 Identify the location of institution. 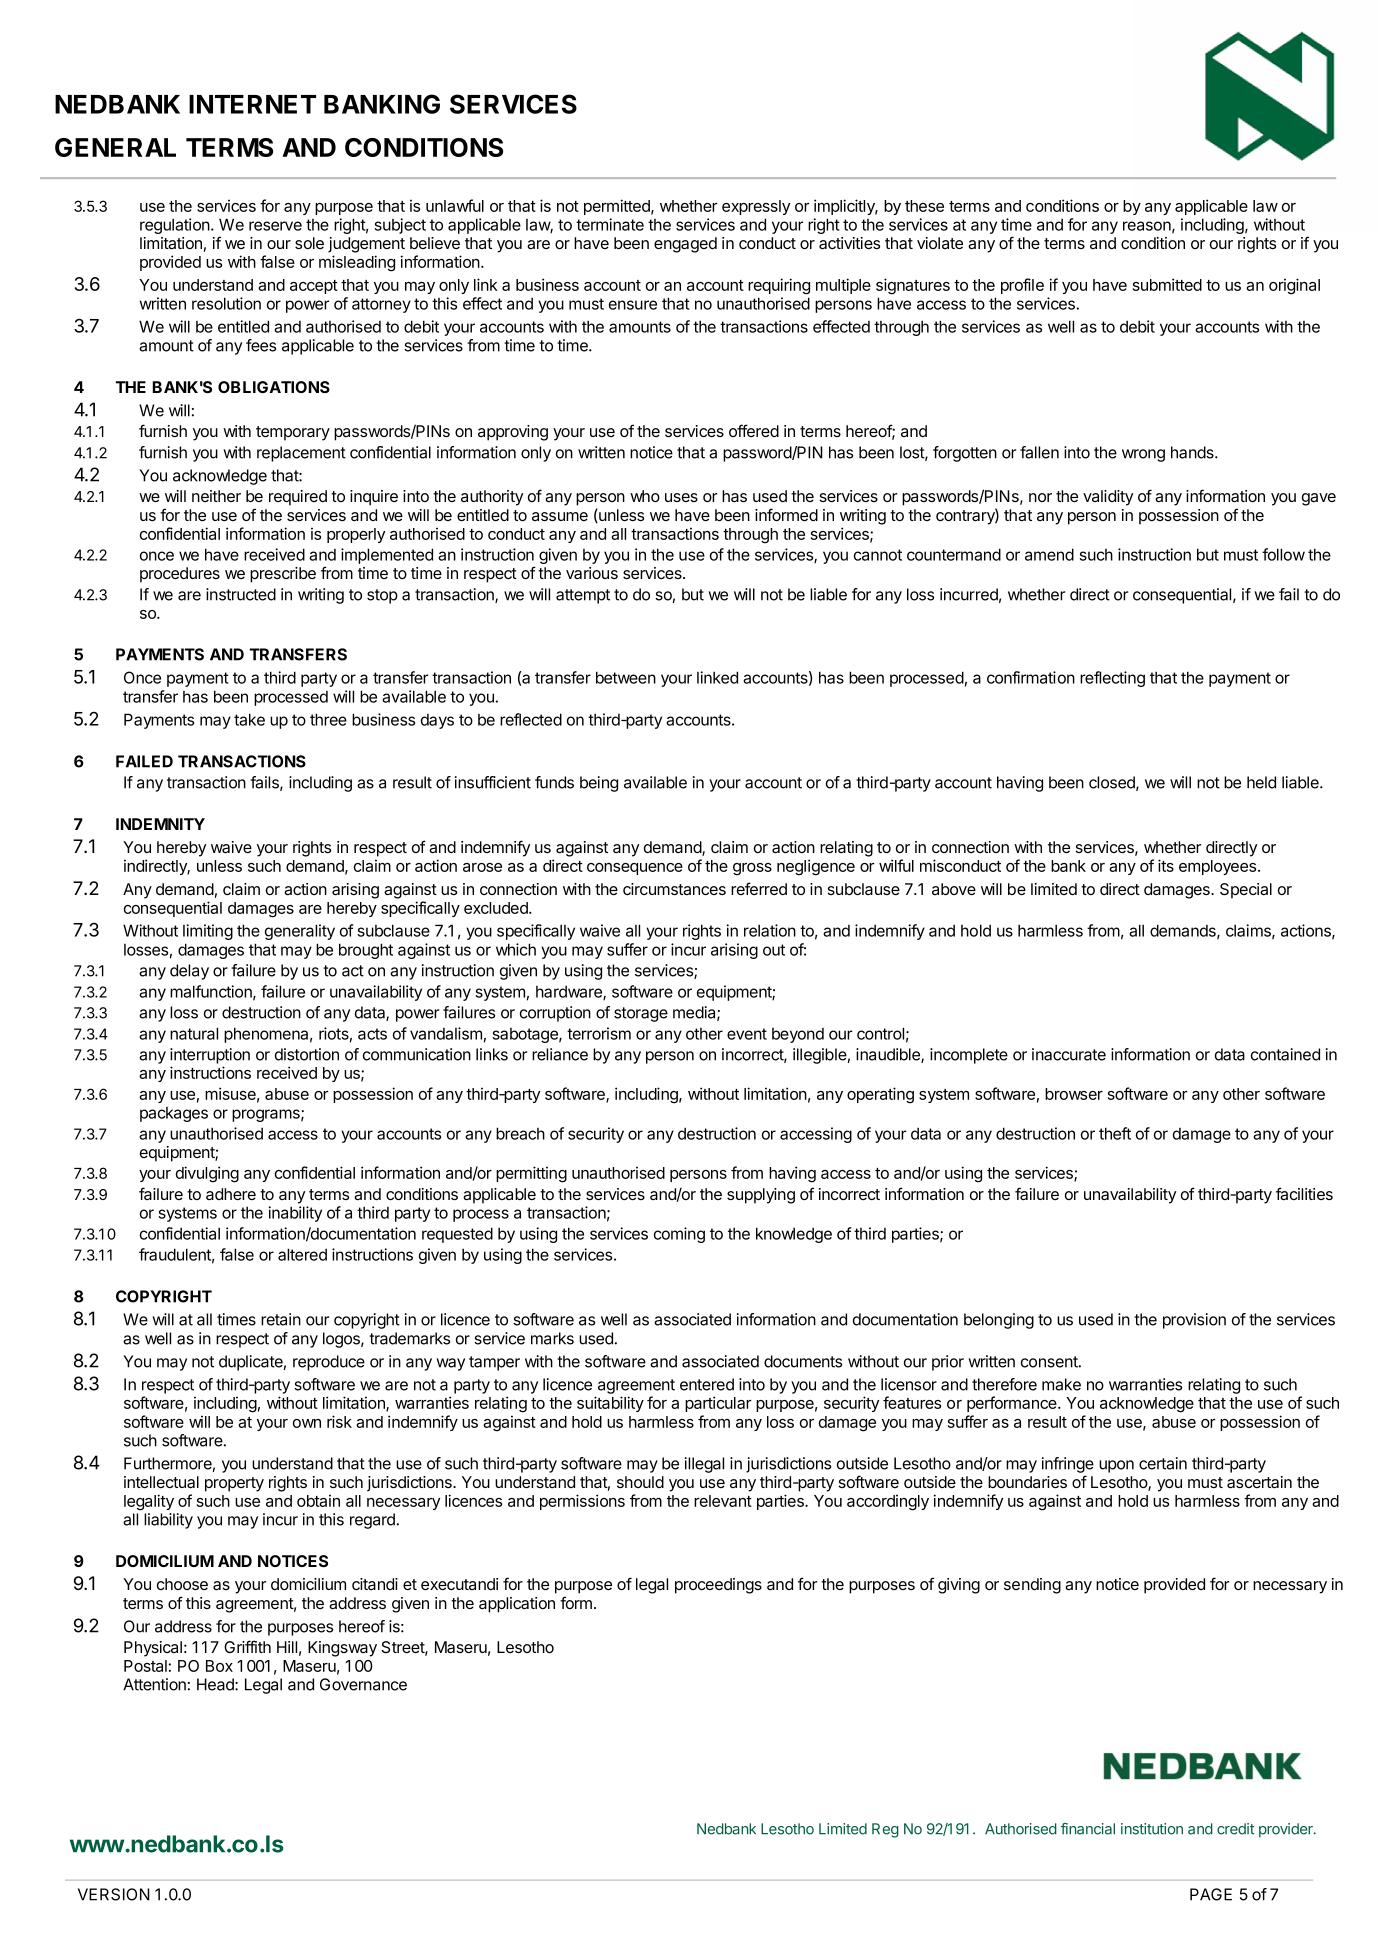
(1152, 1829).
